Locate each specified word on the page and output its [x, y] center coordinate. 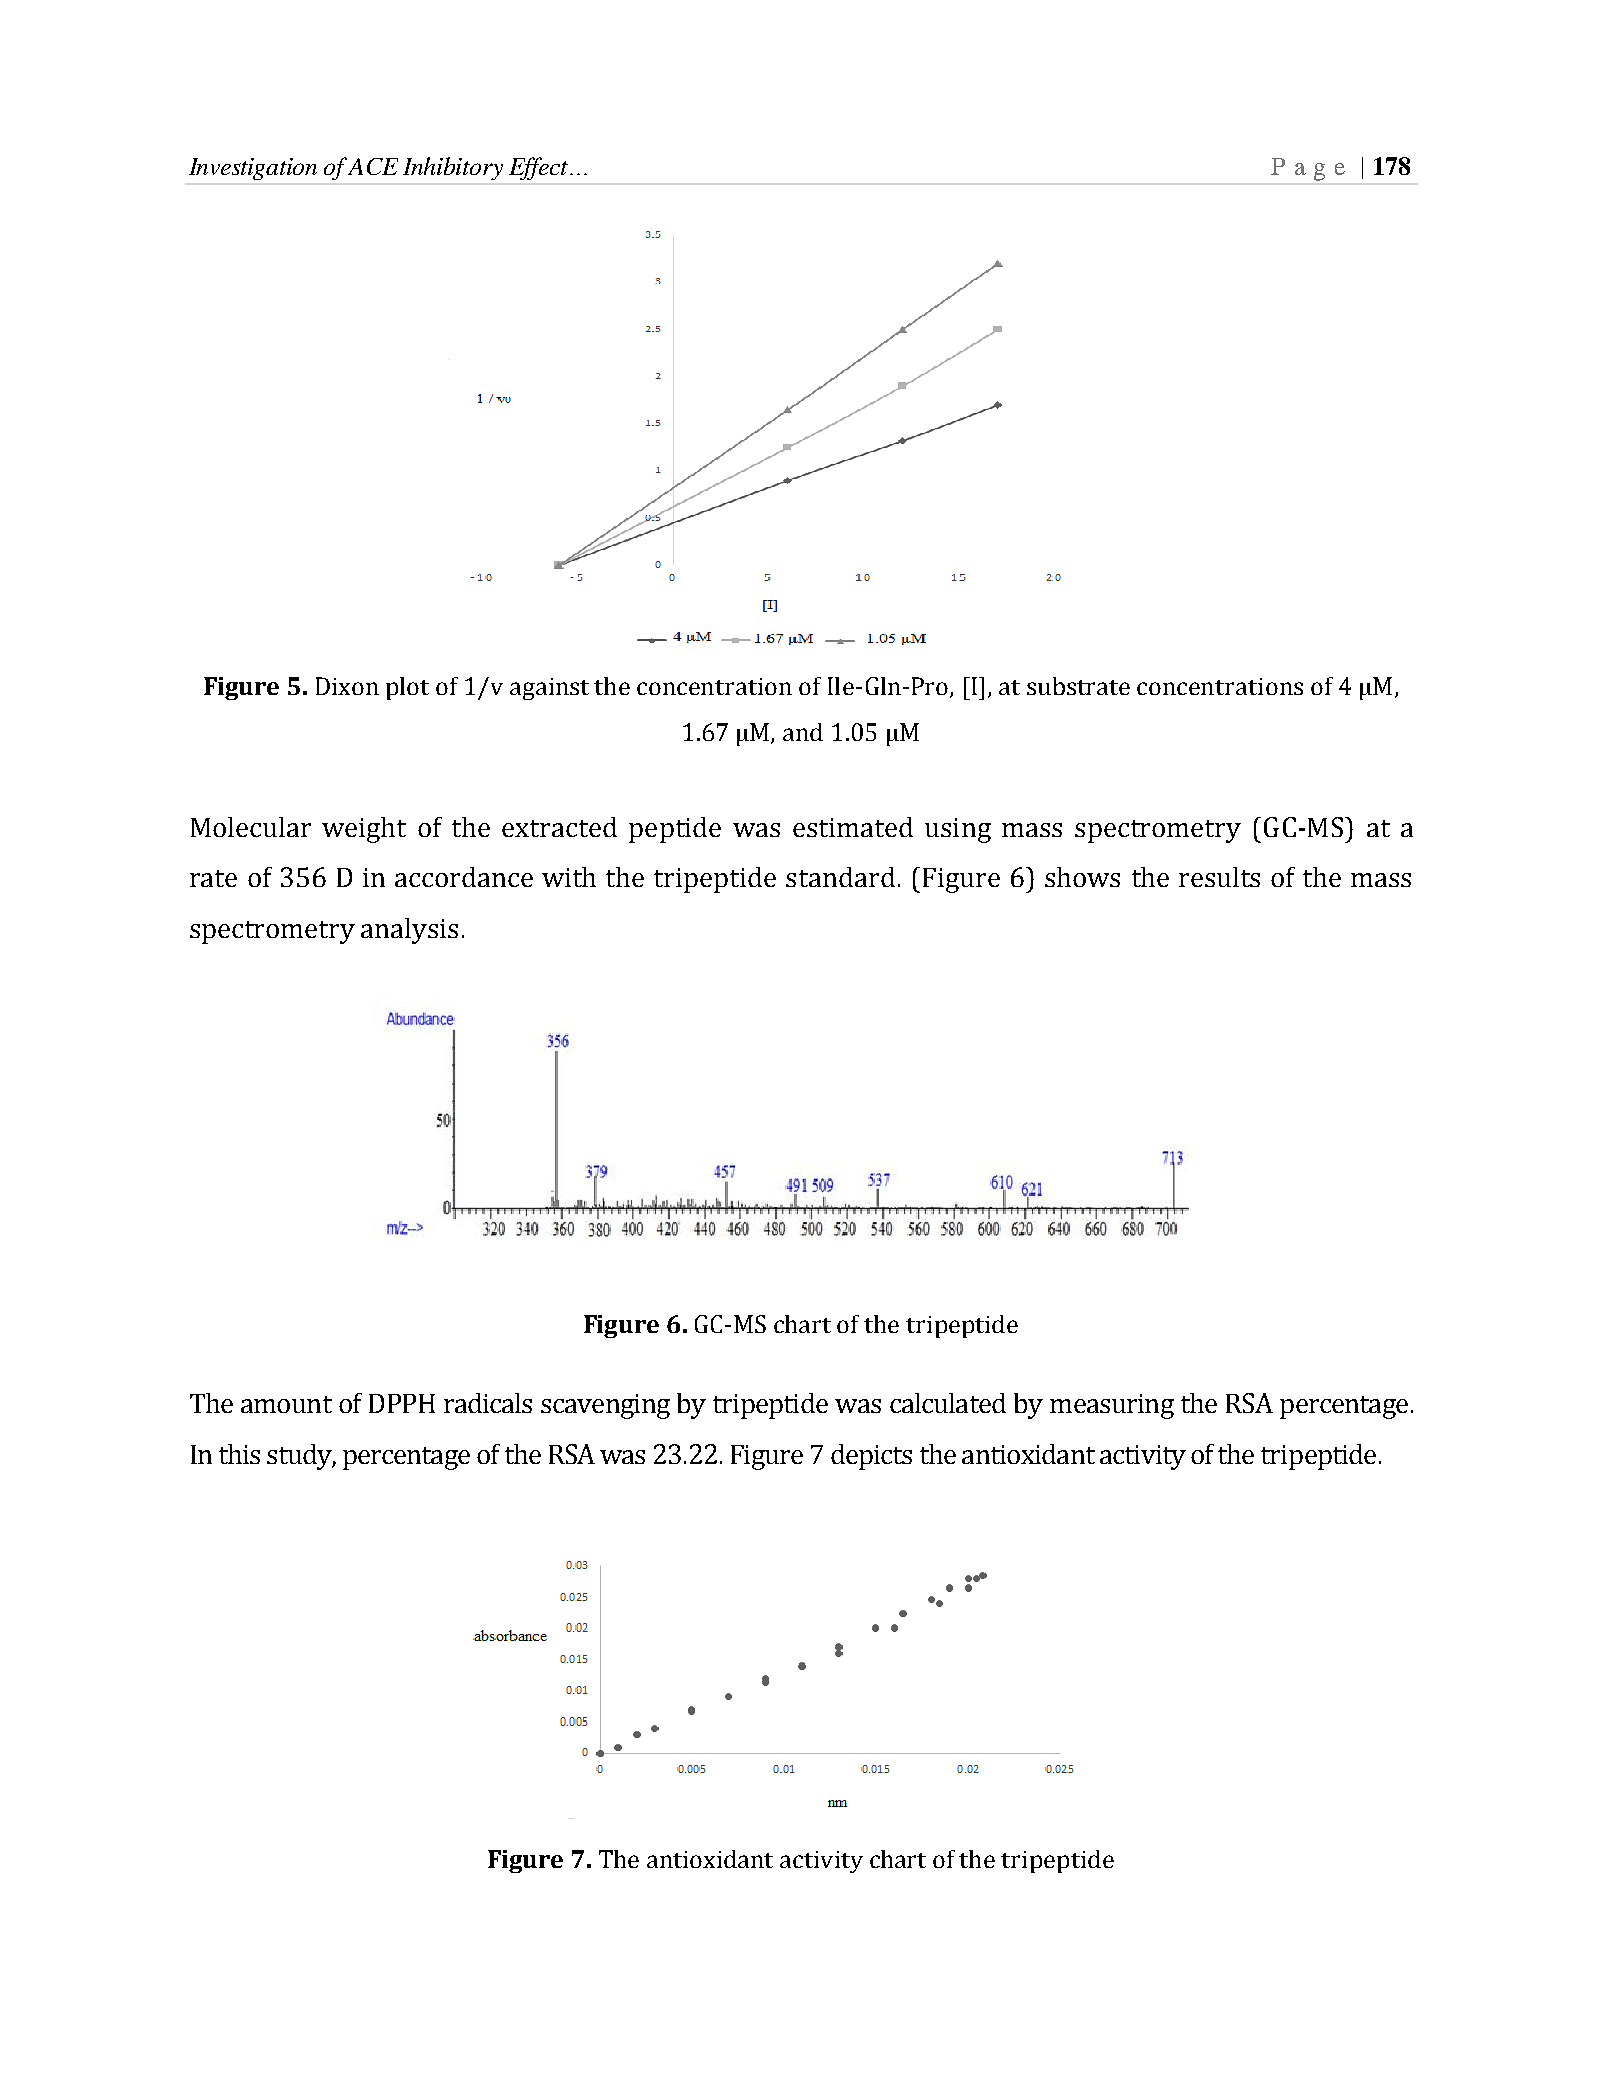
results [1219, 877]
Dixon [347, 686]
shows [1082, 877]
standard [840, 877]
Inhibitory [453, 168]
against [549, 689]
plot [407, 688]
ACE [373, 166]
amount [286, 1404]
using [958, 830]
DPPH [402, 1403]
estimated [853, 827]
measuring [1112, 1406]
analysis [409, 931]
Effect [538, 168]
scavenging [605, 1406]
